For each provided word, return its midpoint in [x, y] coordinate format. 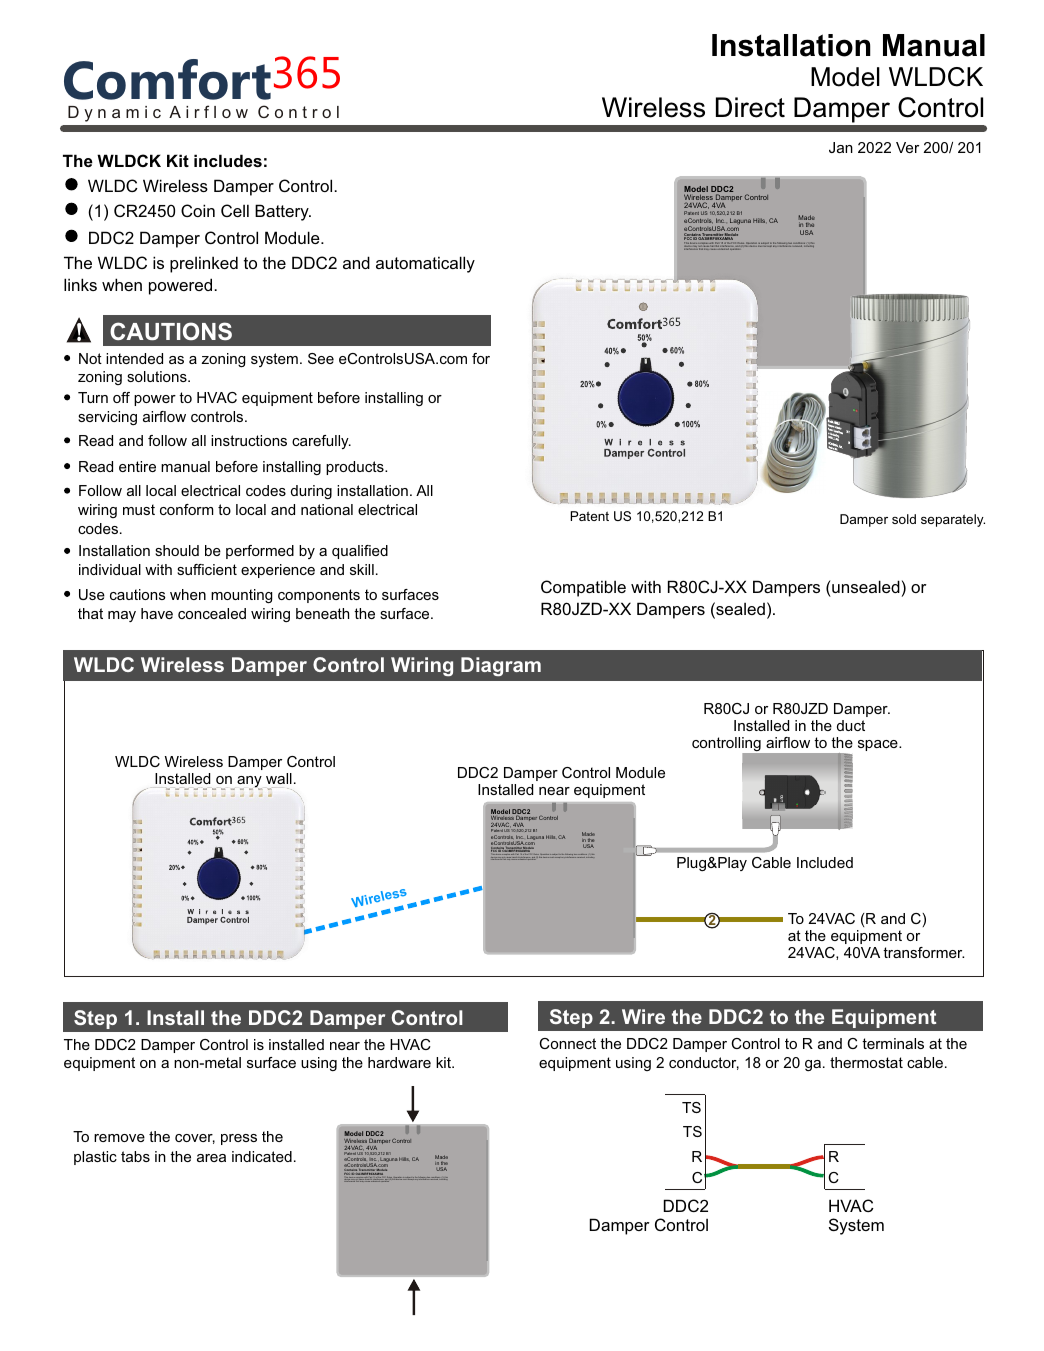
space [879, 745]
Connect [567, 1043]
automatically [425, 264]
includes [228, 160]
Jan [841, 147]
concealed [212, 613]
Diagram [501, 667]
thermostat [866, 1062]
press [239, 1139]
